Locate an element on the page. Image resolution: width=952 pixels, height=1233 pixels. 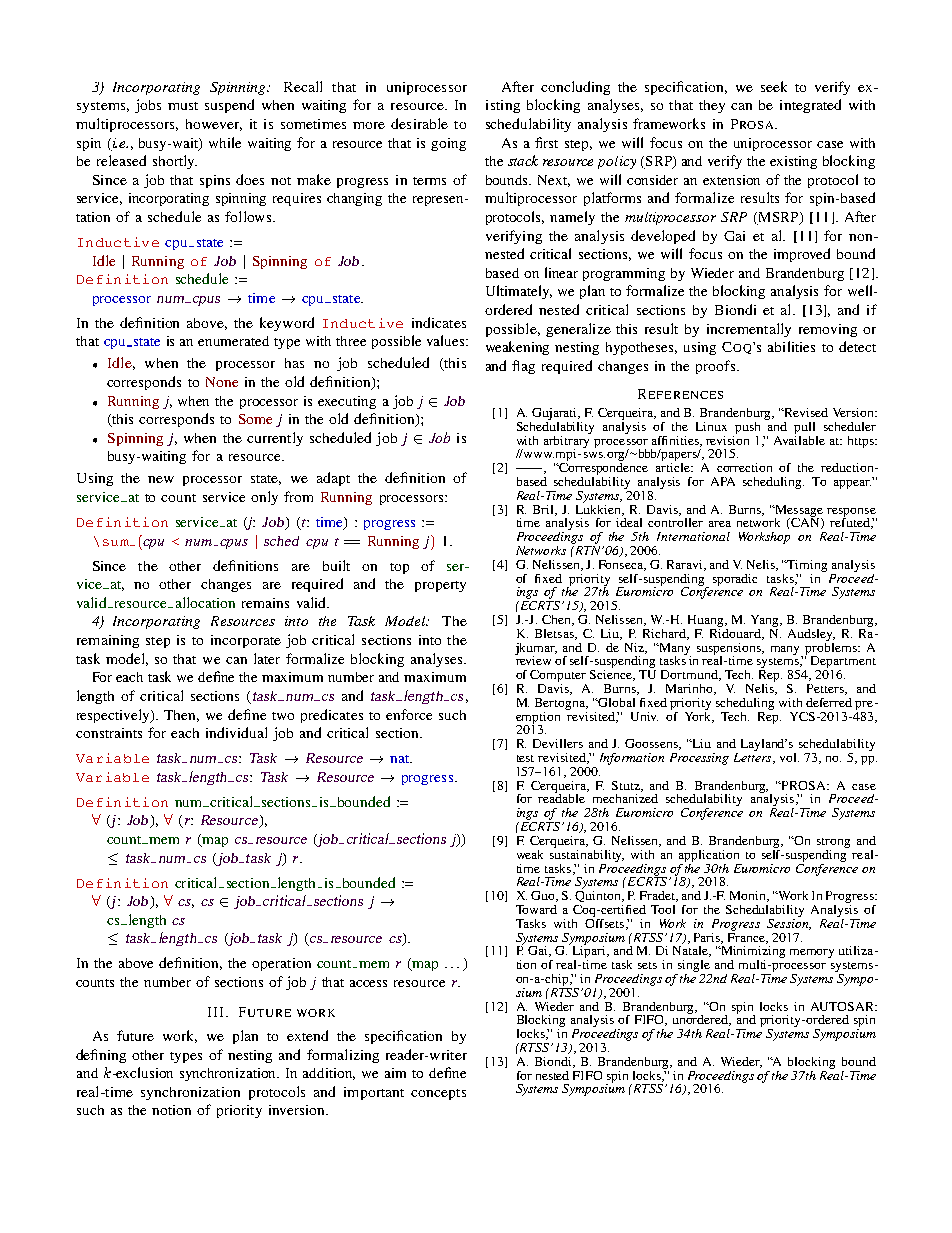
strong is located at coordinates (833, 843).
